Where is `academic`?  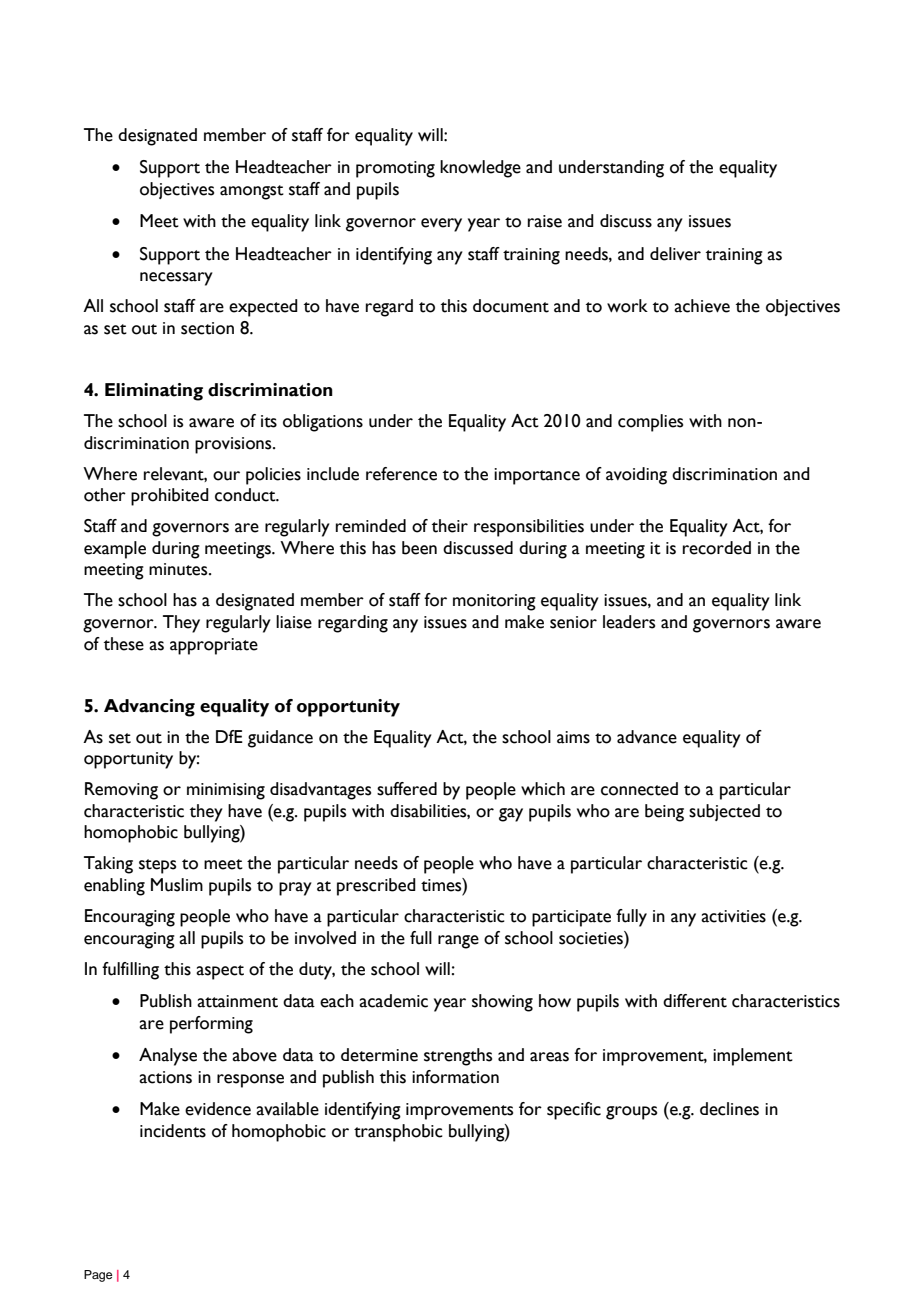 academic is located at coordinates (393, 1001).
